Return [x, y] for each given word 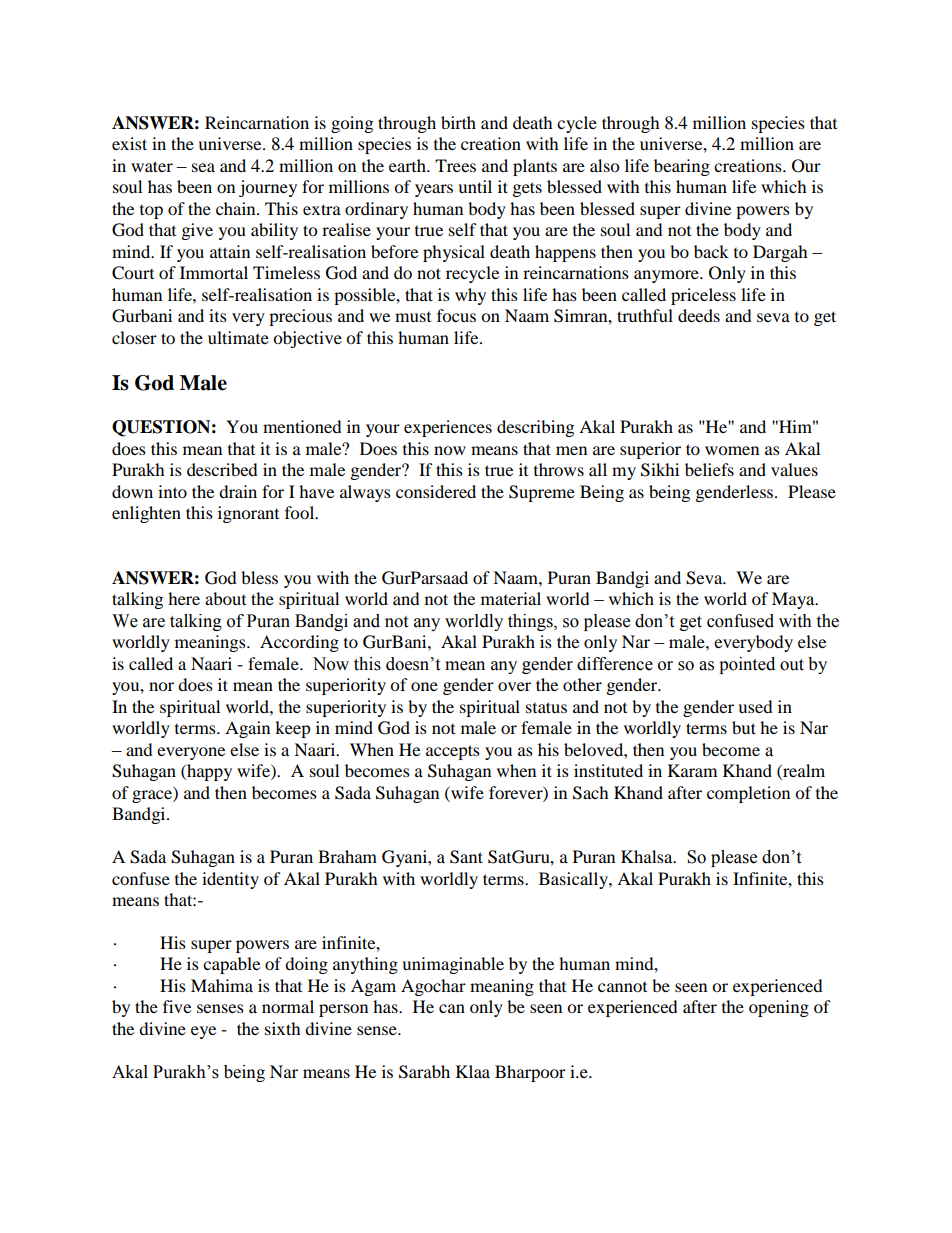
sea [203, 167]
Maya [794, 600]
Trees [455, 165]
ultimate [238, 337]
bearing [682, 167]
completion [748, 794]
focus [456, 315]
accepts [453, 752]
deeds [699, 315]
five [177, 1006]
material [511, 598]
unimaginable [453, 965]
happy [208, 772]
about [225, 598]
